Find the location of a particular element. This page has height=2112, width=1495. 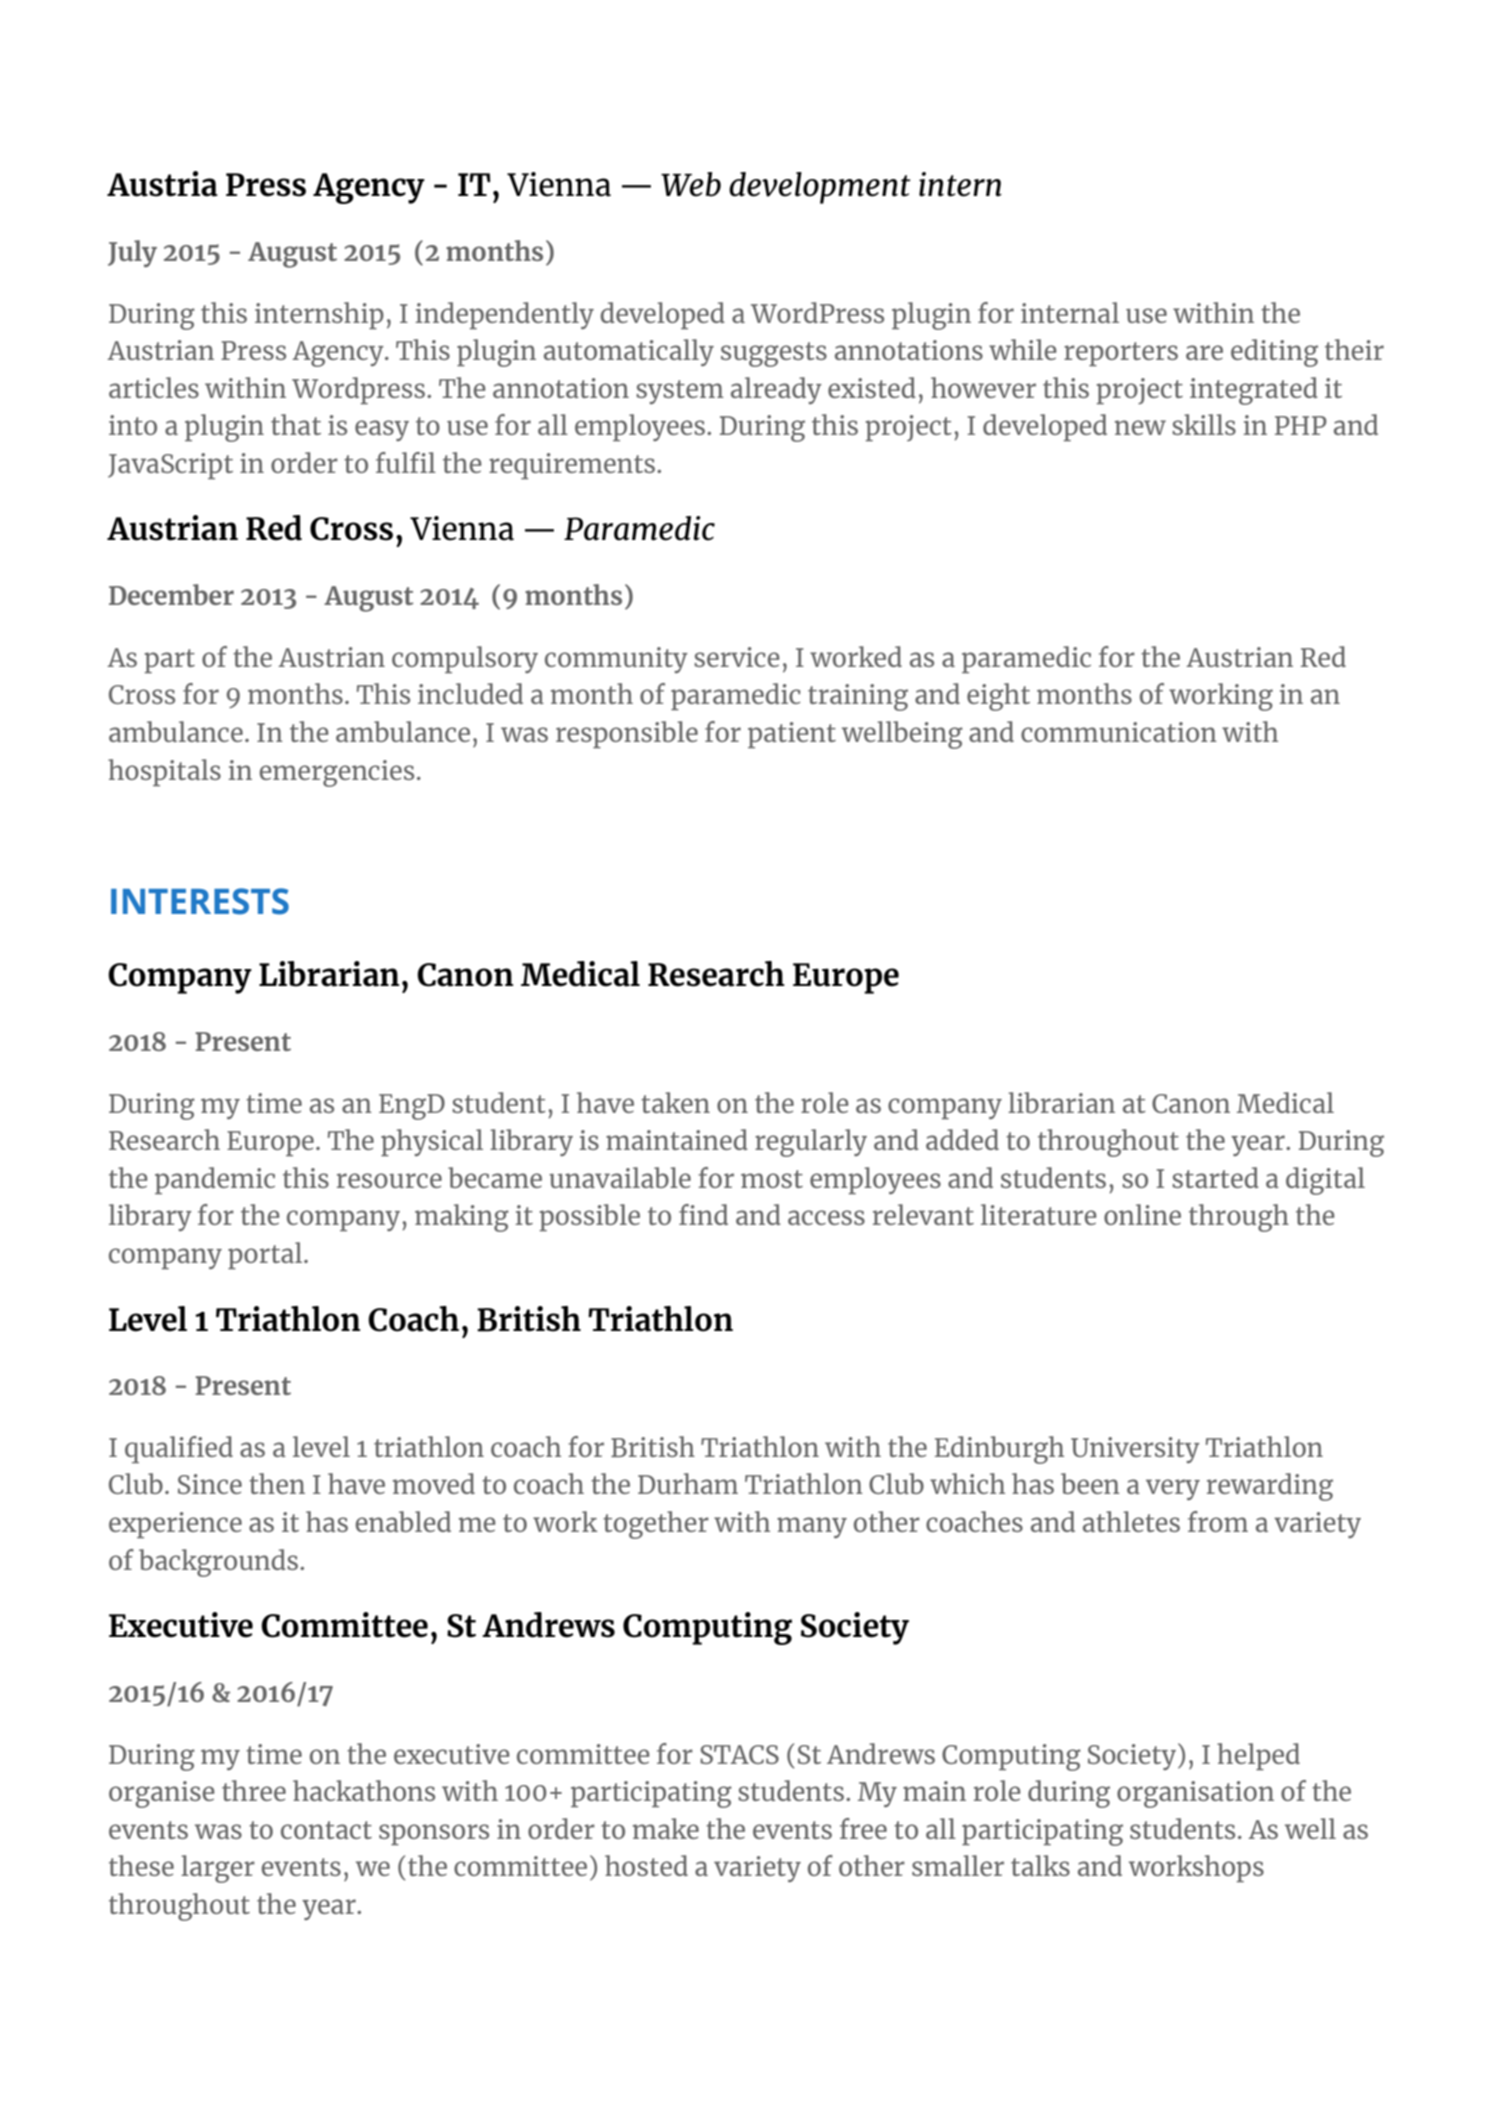

INTERESTS is located at coordinates (200, 901).
